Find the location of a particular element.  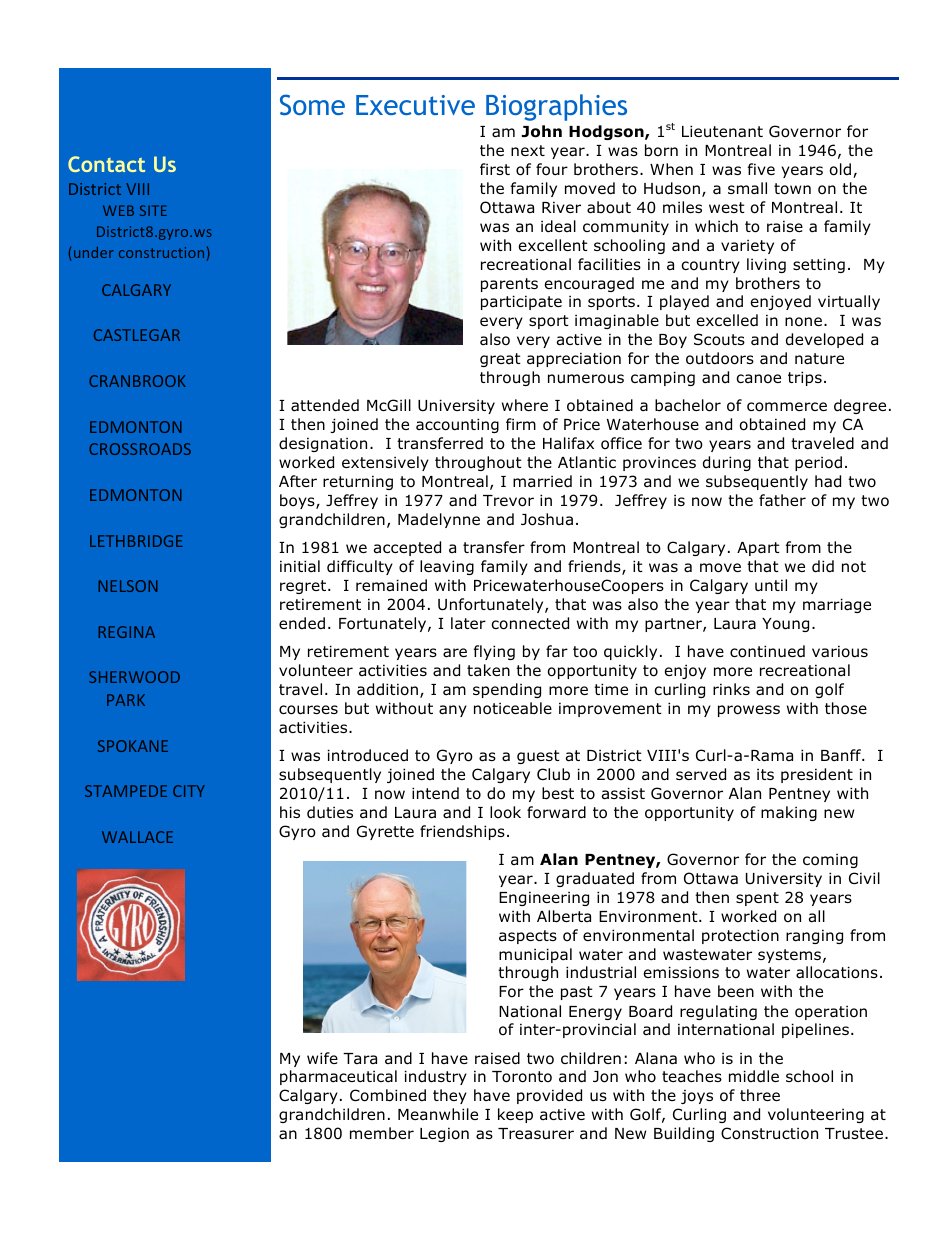

wife is located at coordinates (322, 1058).
